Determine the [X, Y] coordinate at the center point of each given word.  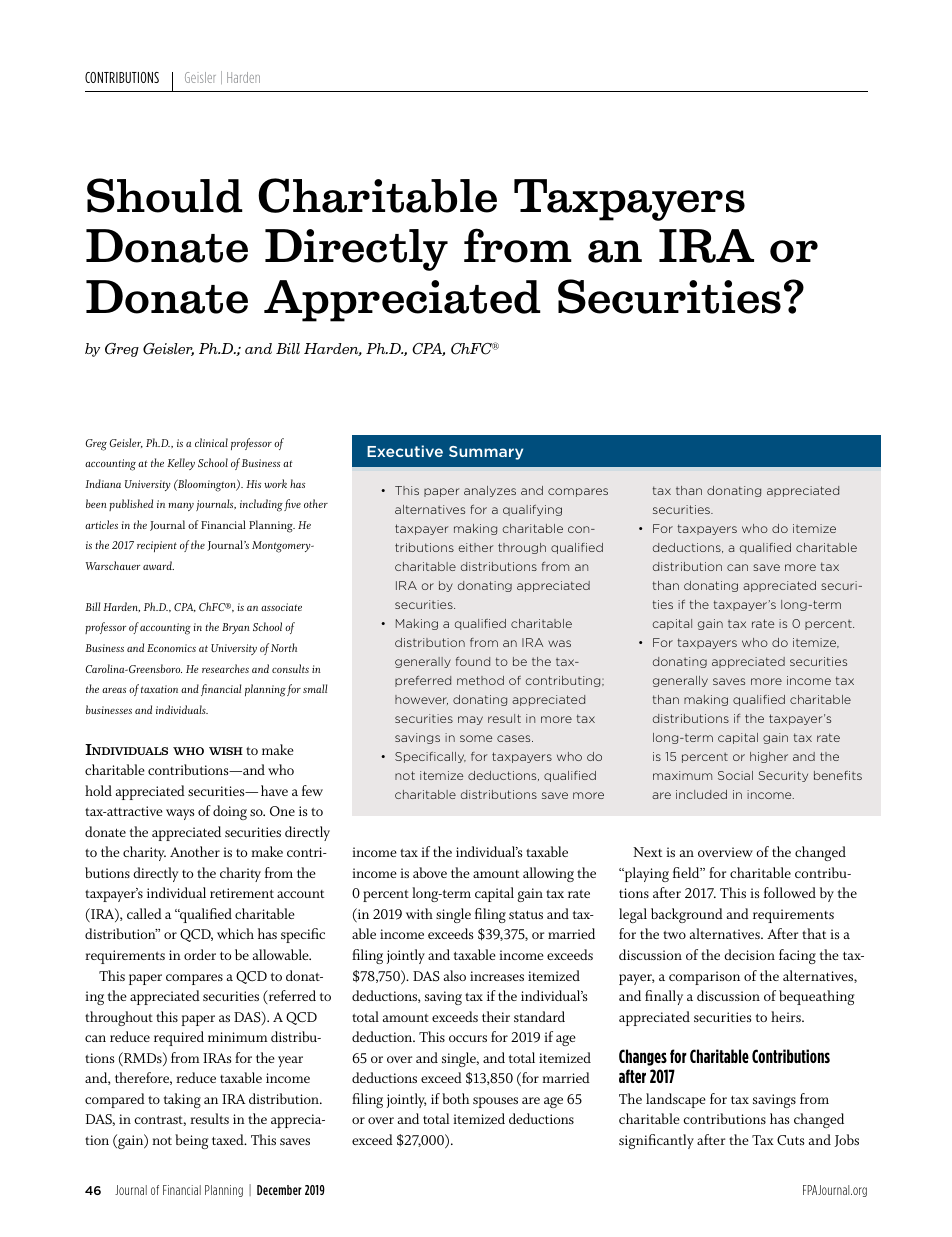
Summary [486, 453]
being [191, 1141]
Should [165, 195]
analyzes [490, 491]
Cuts [790, 1140]
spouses [495, 1102]
